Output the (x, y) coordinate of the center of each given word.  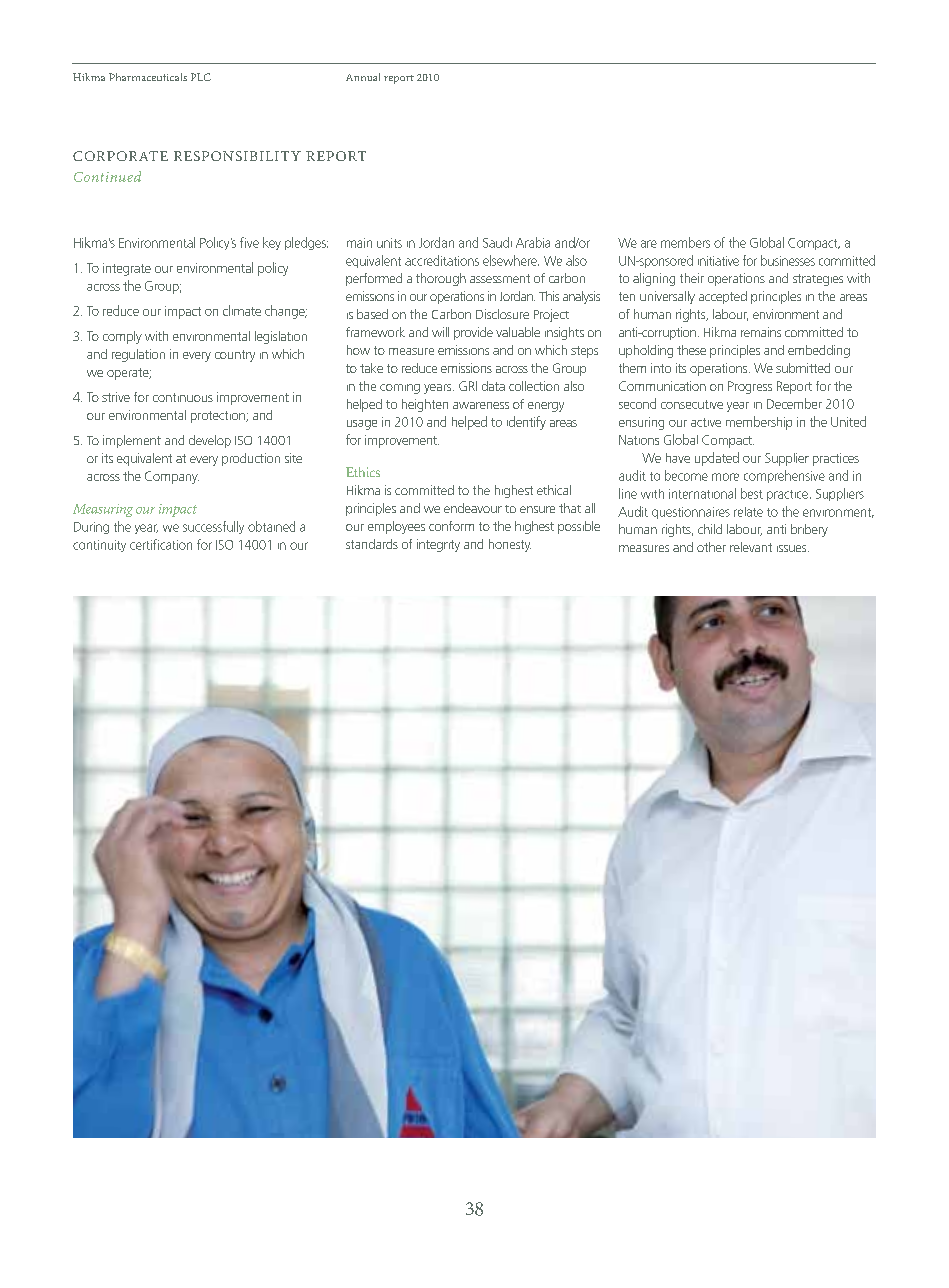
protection (219, 417)
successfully (213, 527)
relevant (751, 547)
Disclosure (502, 314)
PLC (201, 77)
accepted (723, 297)
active (706, 422)
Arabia (533, 242)
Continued (107, 176)
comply (122, 337)
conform (451, 526)
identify (526, 423)
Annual (363, 77)
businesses (788, 260)
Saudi (497, 242)
